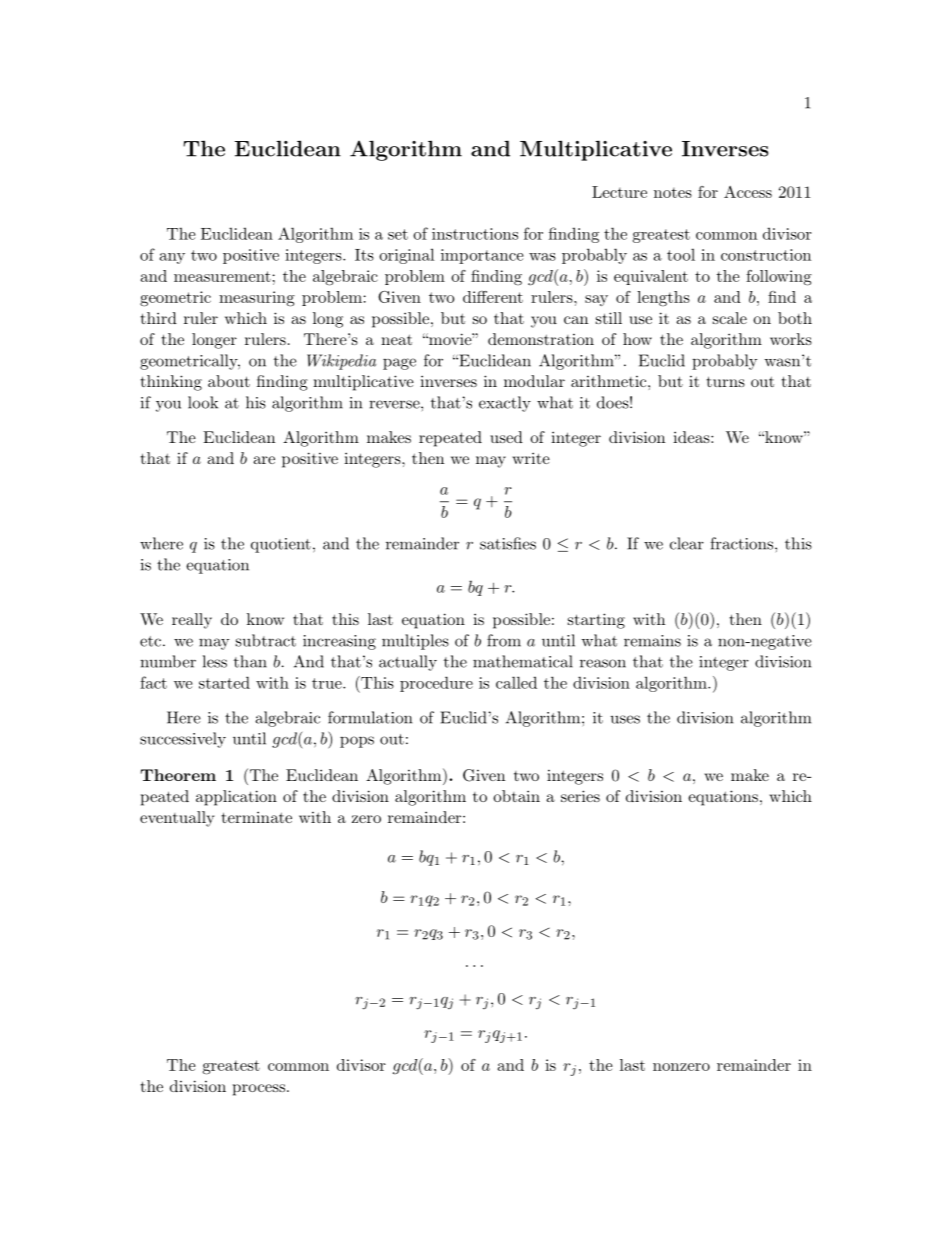 Image resolution: width=952 pixels, height=1233 pixels. What do you see at coordinates (475, 234) in the page?
I see `instructions` at bounding box center [475, 234].
